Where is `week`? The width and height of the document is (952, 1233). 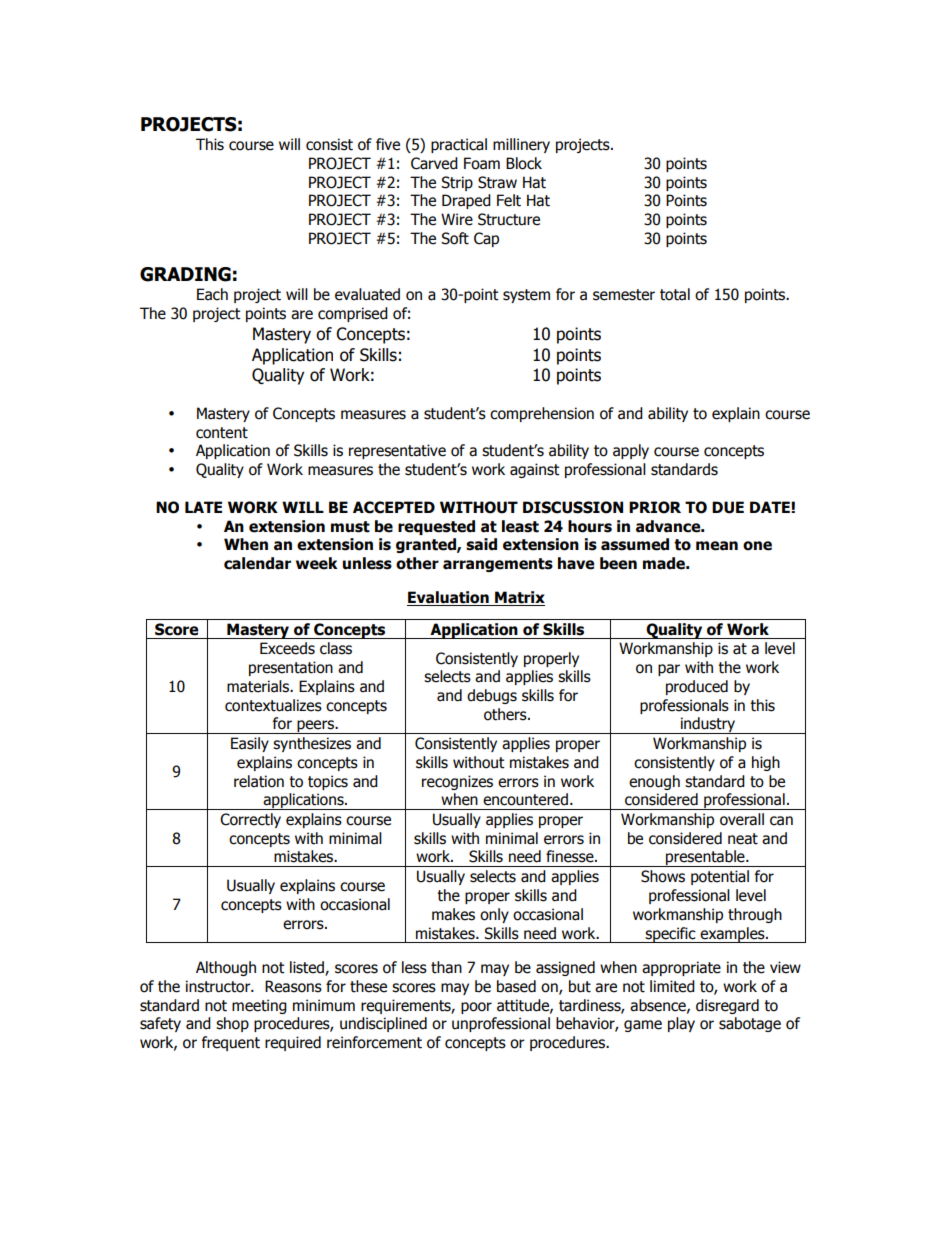
week is located at coordinates (317, 563).
